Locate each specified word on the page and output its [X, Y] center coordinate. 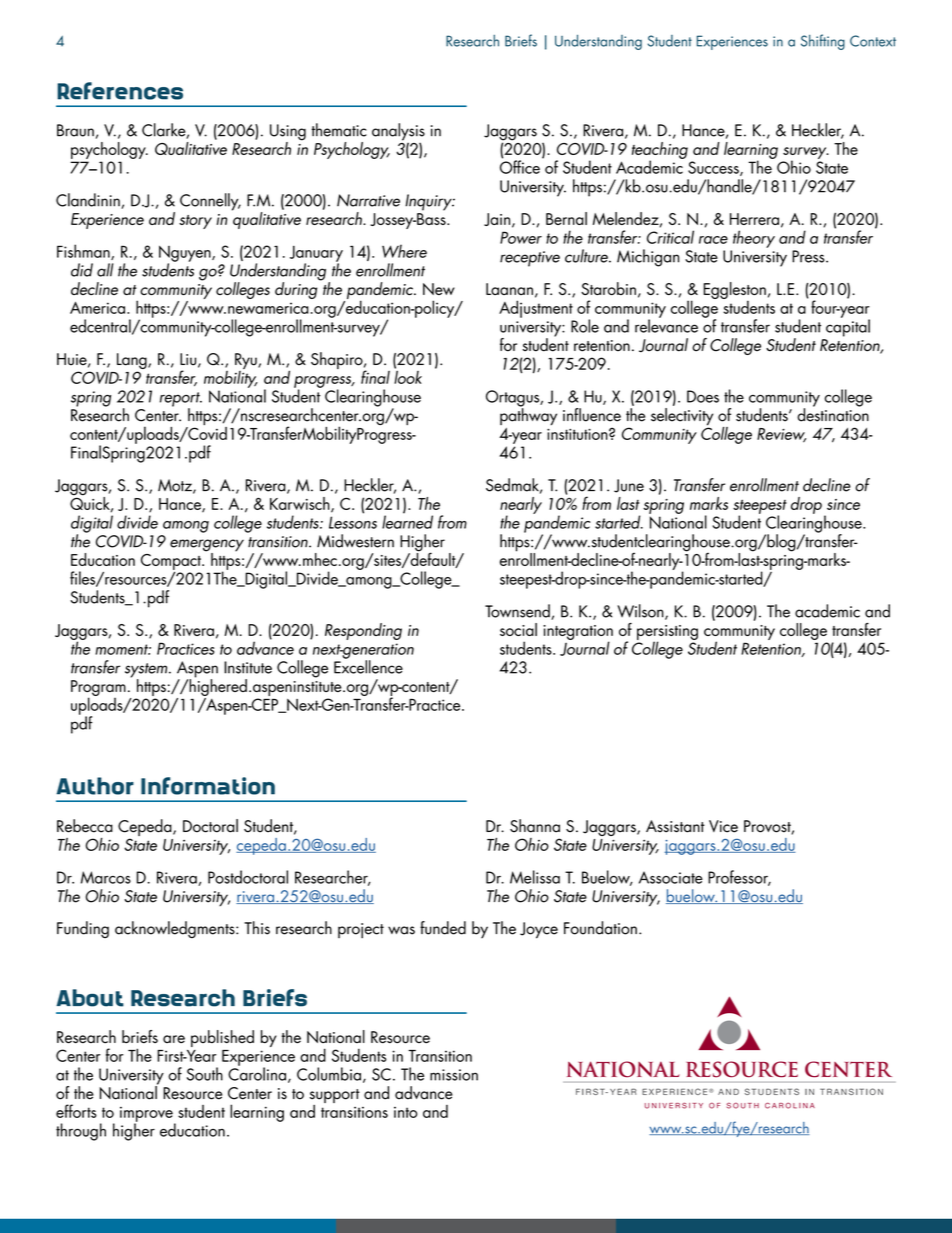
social [518, 629]
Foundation [600, 928]
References [120, 91]
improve [147, 1115]
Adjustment [536, 309]
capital [848, 327]
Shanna [535, 826]
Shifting [823, 42]
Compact [172, 562]
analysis [398, 133]
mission [454, 1075]
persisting [667, 633]
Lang [133, 362]
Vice [723, 826]
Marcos [106, 877]
